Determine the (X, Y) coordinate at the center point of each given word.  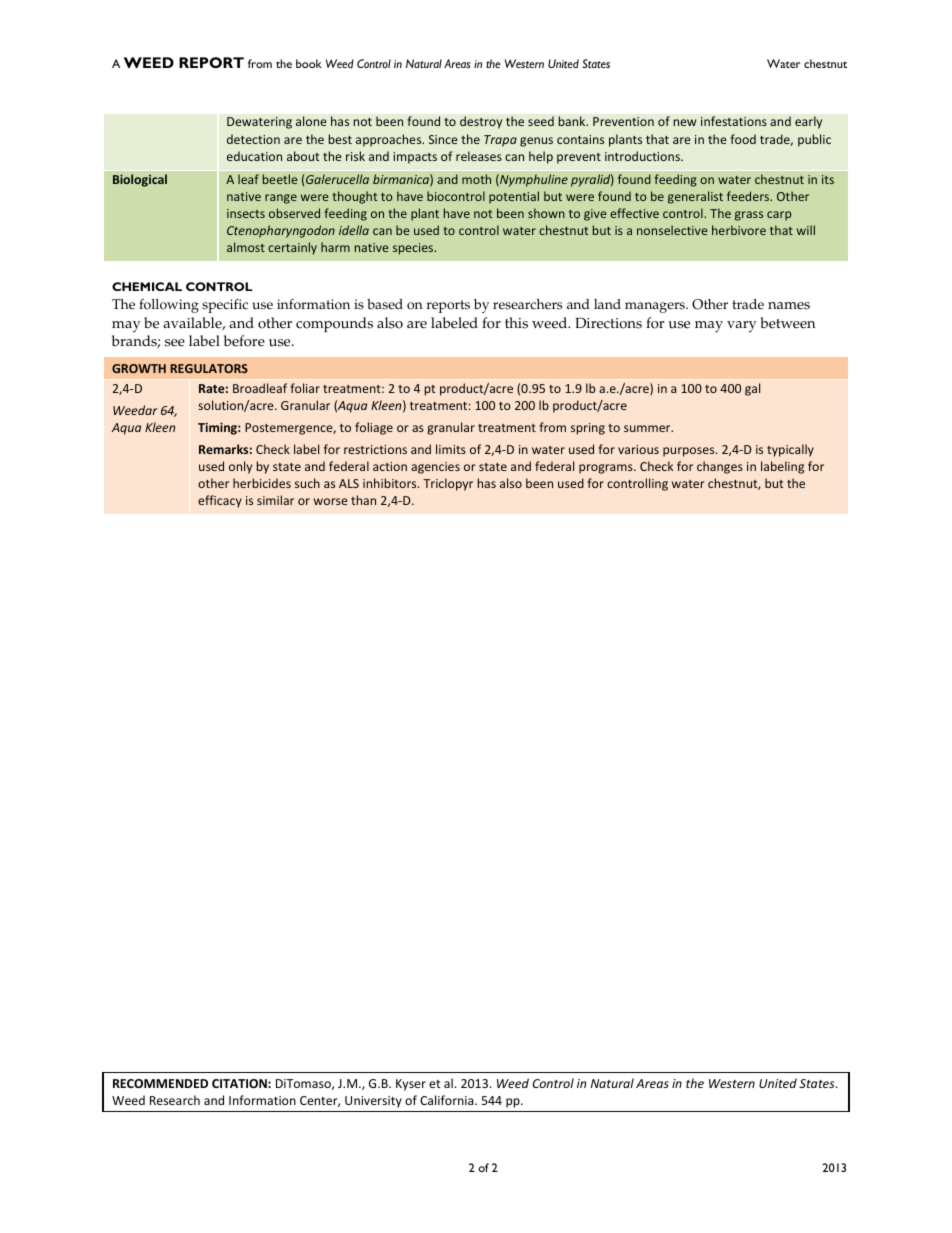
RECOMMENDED (160, 1083)
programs (607, 469)
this (516, 323)
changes (720, 467)
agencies (435, 468)
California (448, 1100)
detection (253, 139)
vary (742, 327)
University (373, 1102)
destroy (481, 122)
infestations (734, 121)
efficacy (220, 501)
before (244, 341)
